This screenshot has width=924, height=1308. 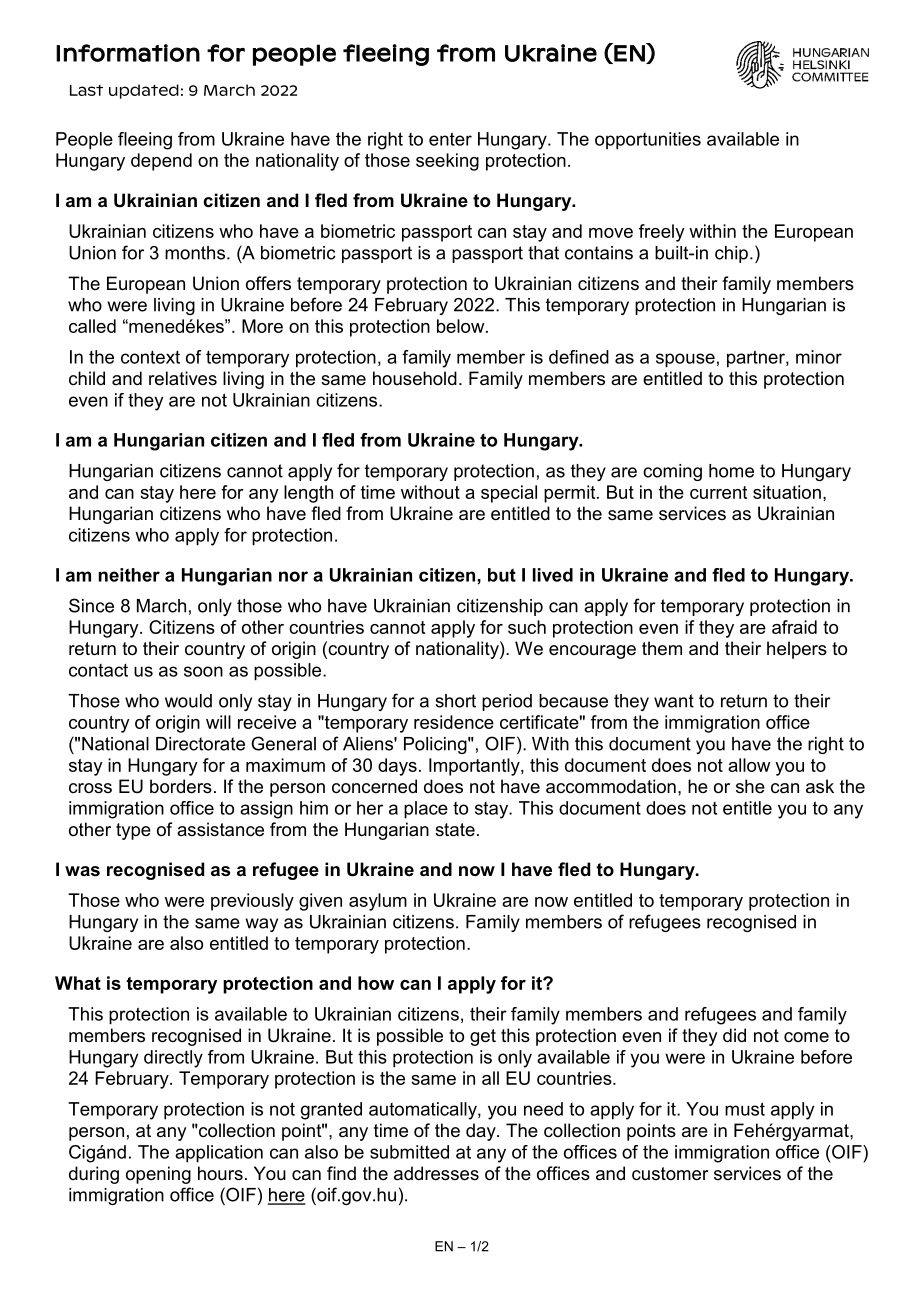 What do you see at coordinates (527, 627) in the screenshot?
I see `such` at bounding box center [527, 627].
